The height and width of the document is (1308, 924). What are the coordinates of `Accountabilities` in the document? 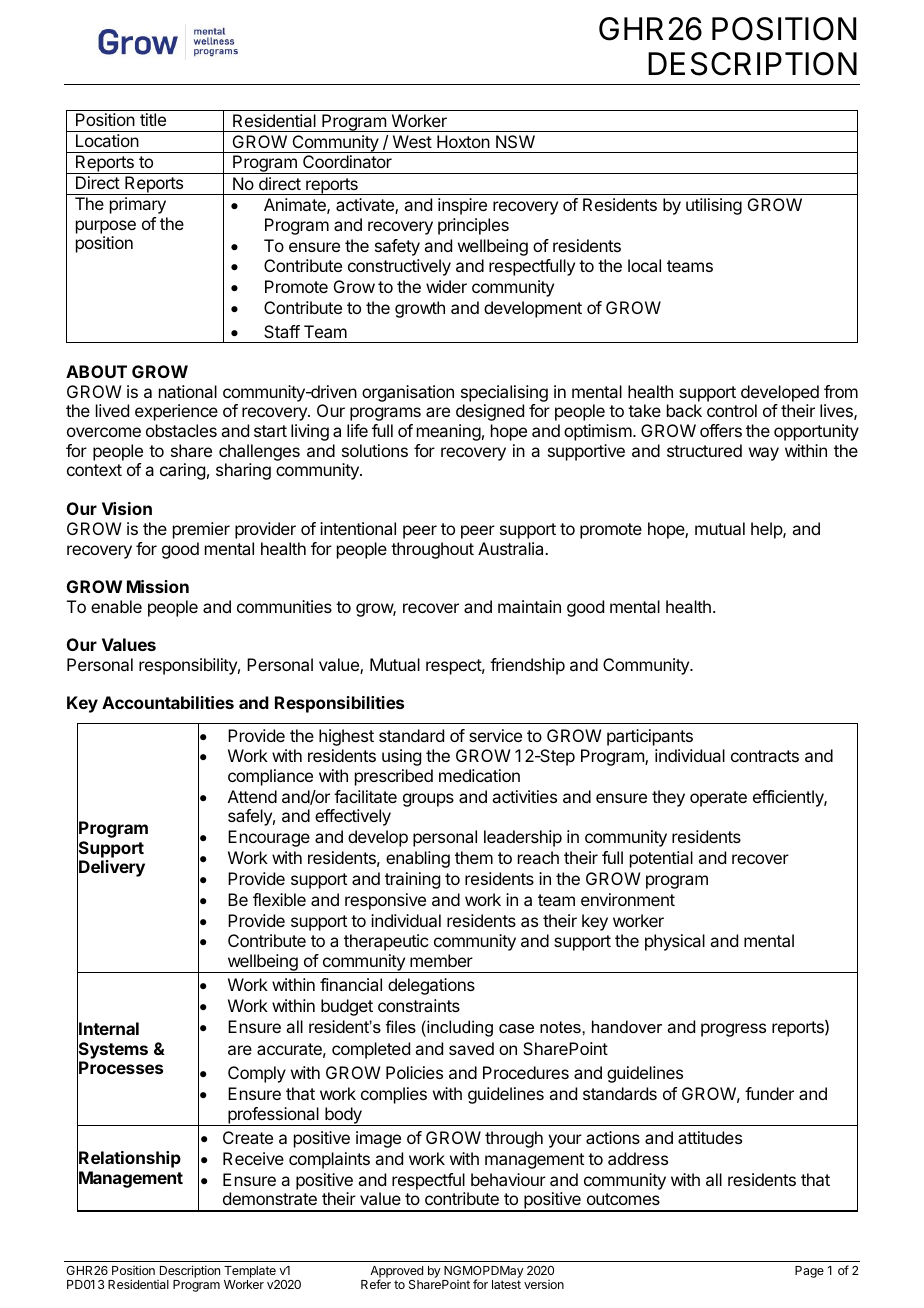 It's located at (168, 702).
